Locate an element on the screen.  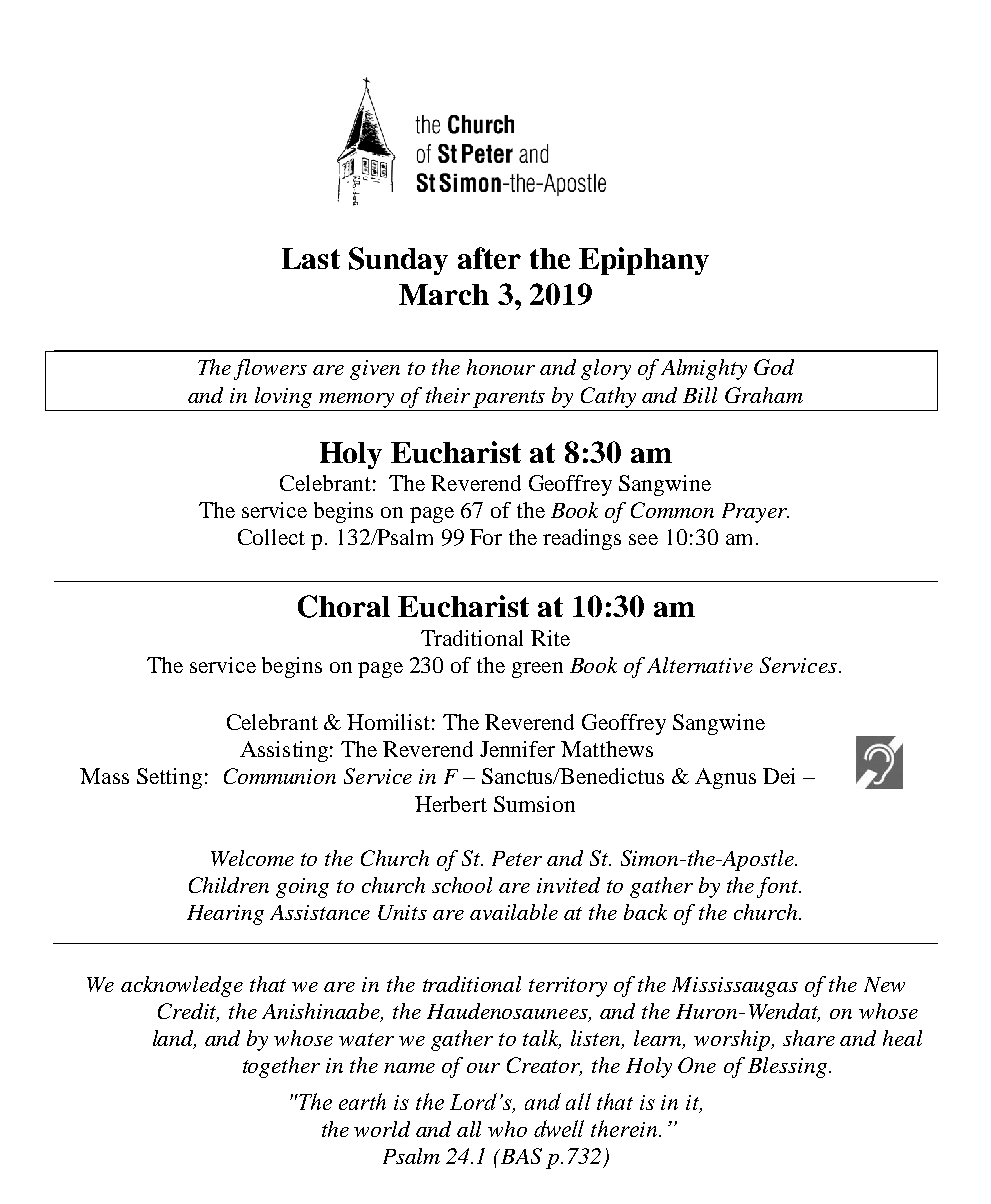
territory is located at coordinates (568, 987).
